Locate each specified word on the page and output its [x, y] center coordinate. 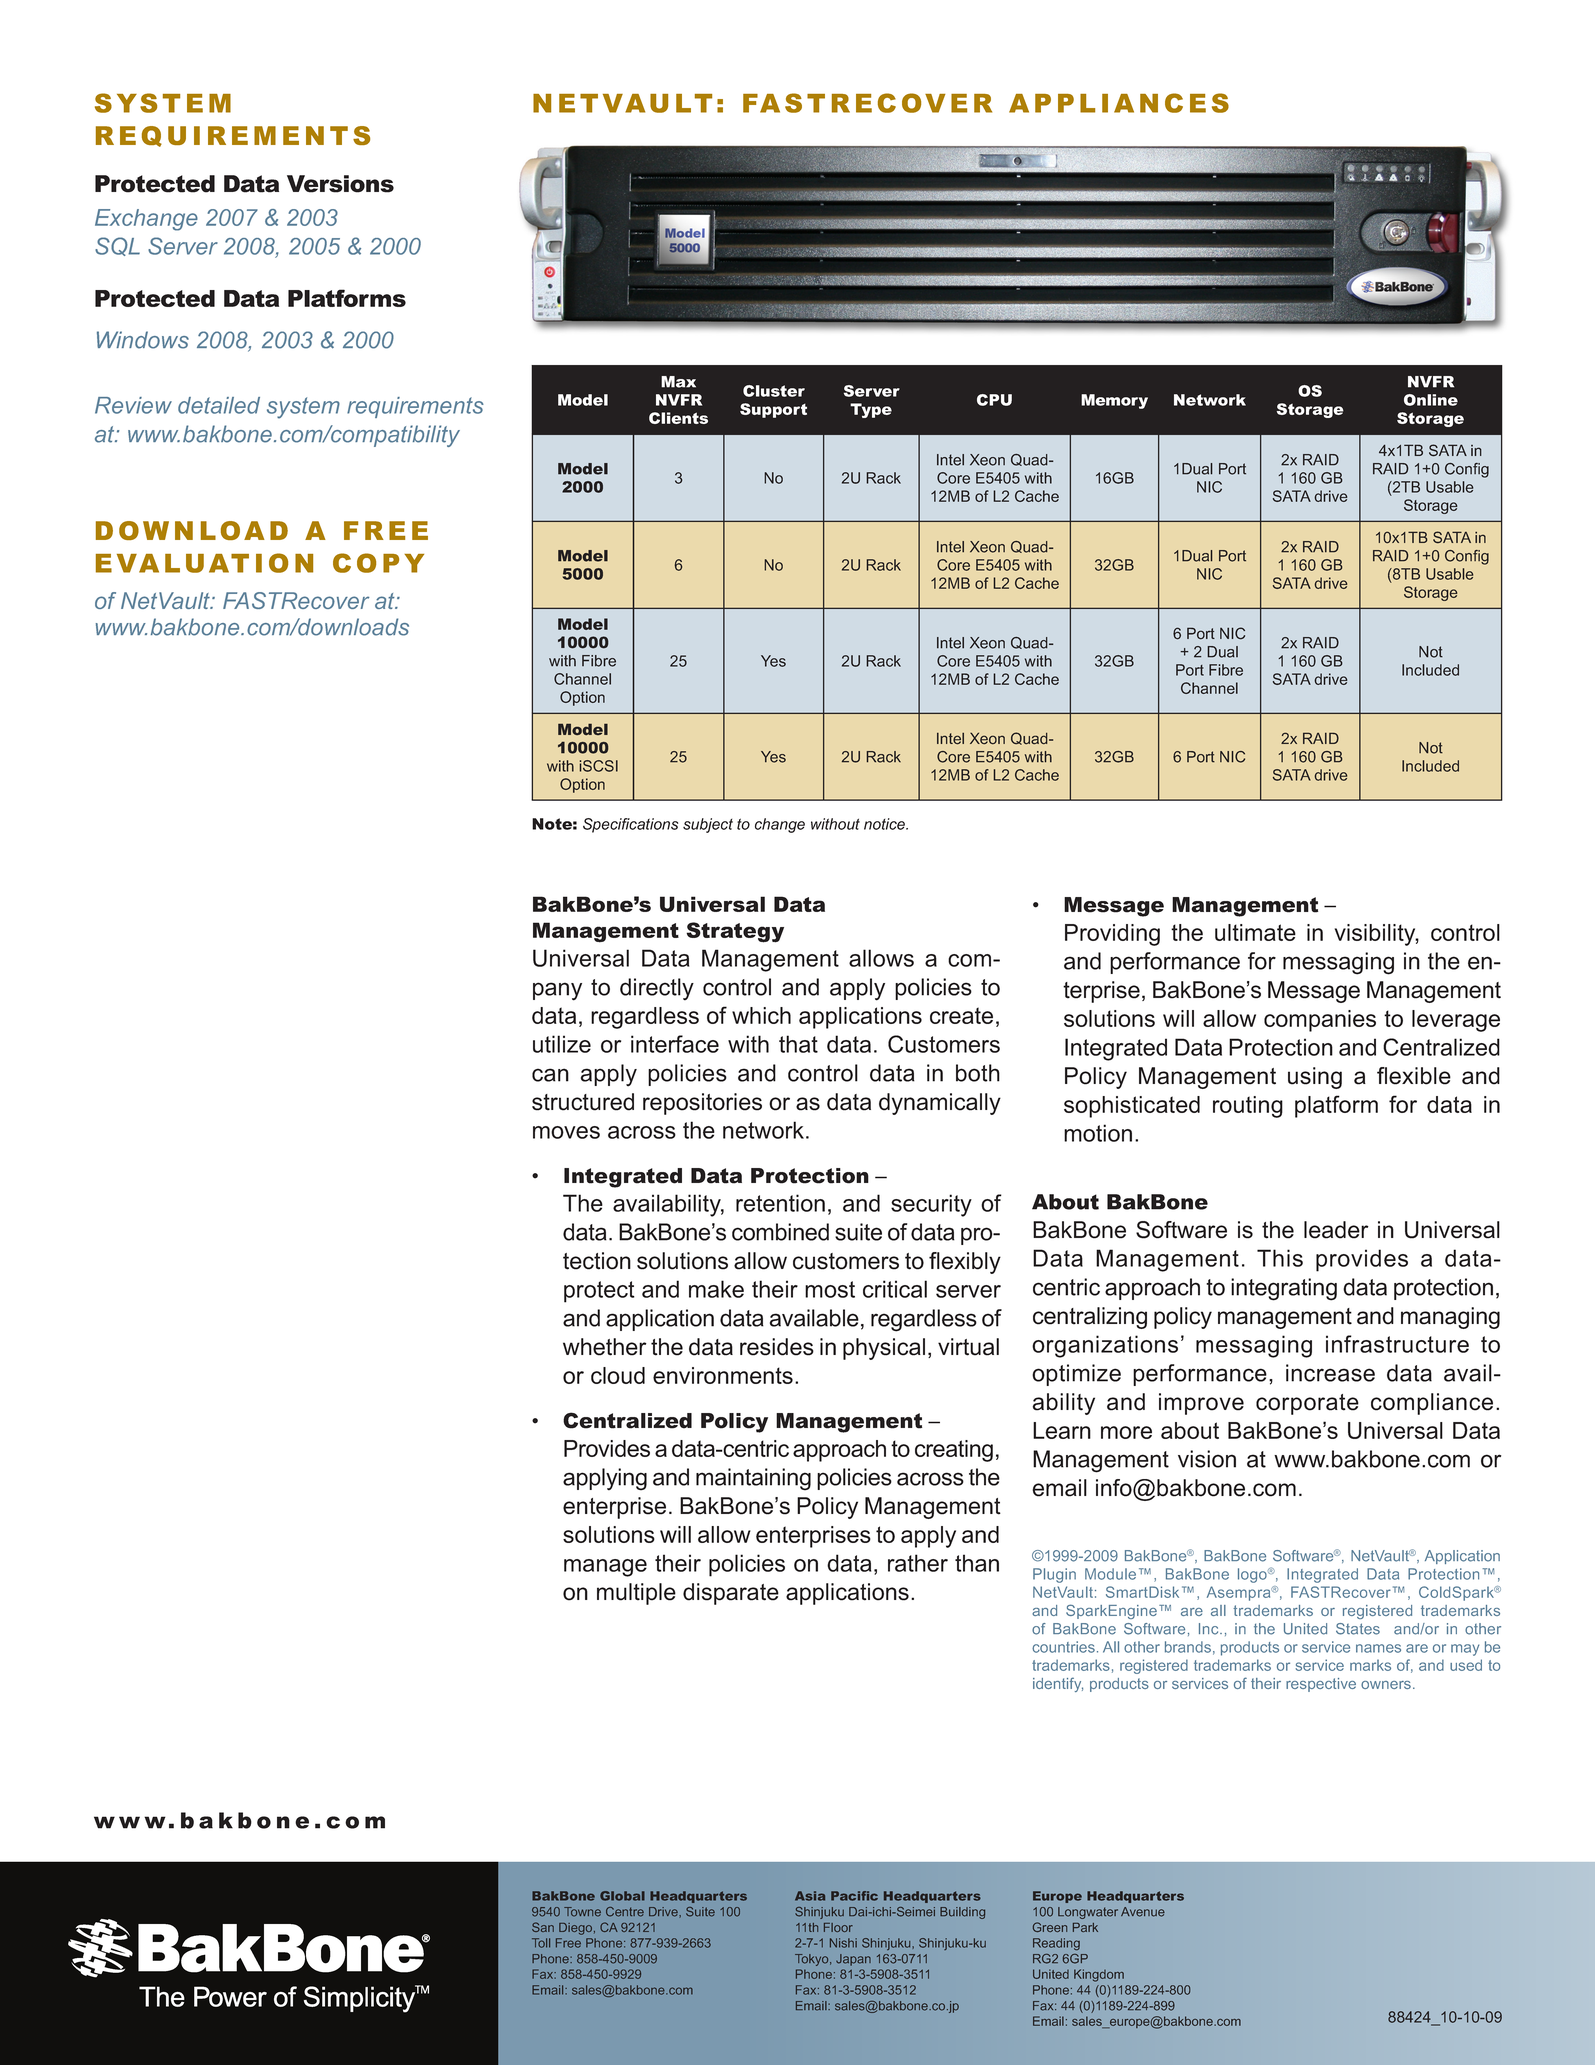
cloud [618, 1375]
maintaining [753, 1479]
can [550, 1075]
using [1315, 1078]
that [798, 1044]
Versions [340, 184]
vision [1207, 1459]
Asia [810, 1896]
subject [708, 825]
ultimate [1255, 932]
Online [1431, 400]
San [543, 1927]
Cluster [774, 391]
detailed [219, 405]
